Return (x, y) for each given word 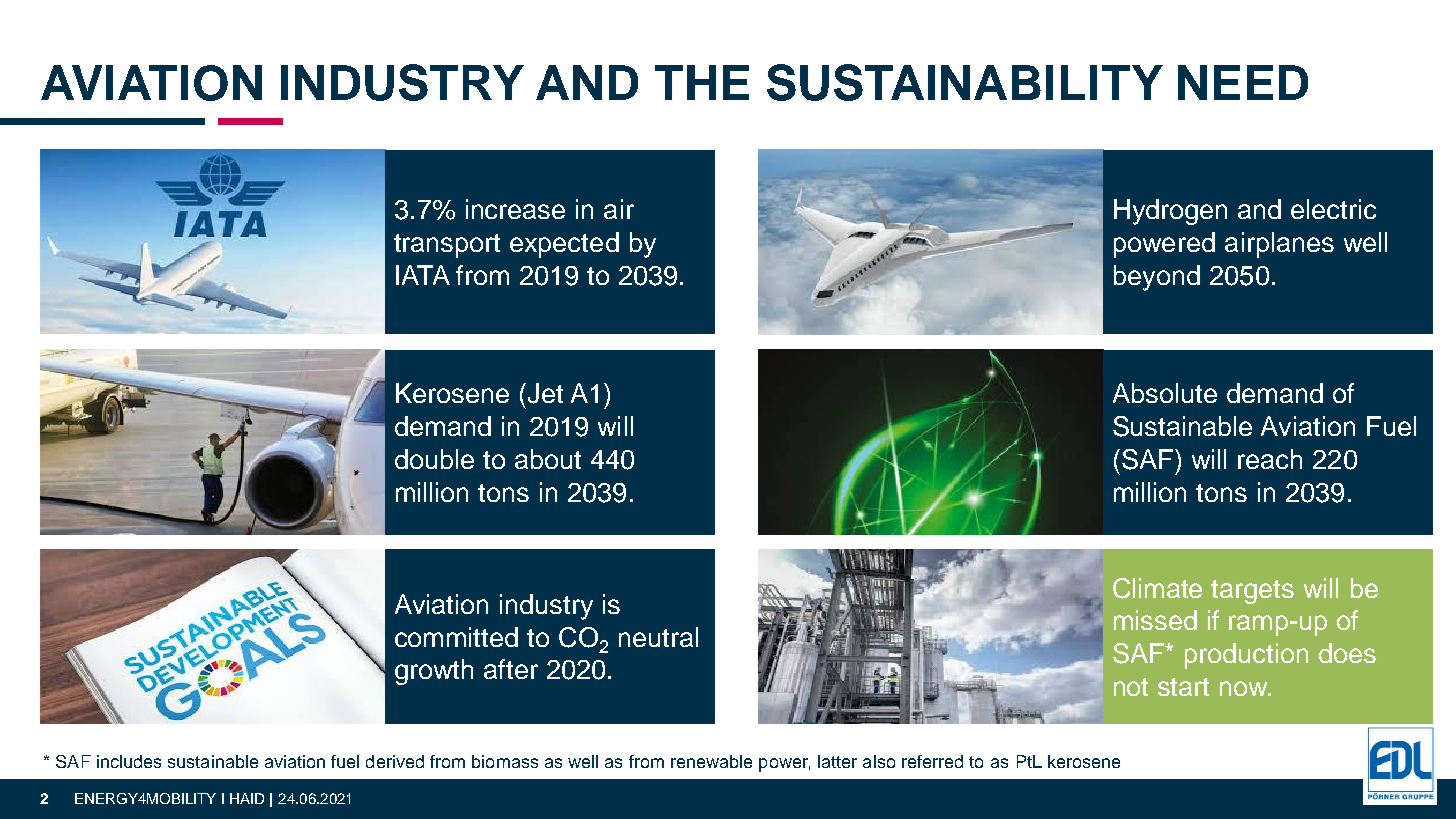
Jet (545, 393)
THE (702, 82)
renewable (711, 761)
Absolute (1165, 393)
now (1245, 688)
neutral (658, 637)
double (434, 459)
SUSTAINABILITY (965, 82)
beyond (1157, 278)
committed (456, 637)
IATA (423, 275)
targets (1252, 592)
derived (395, 761)
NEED (1243, 82)
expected (564, 245)
